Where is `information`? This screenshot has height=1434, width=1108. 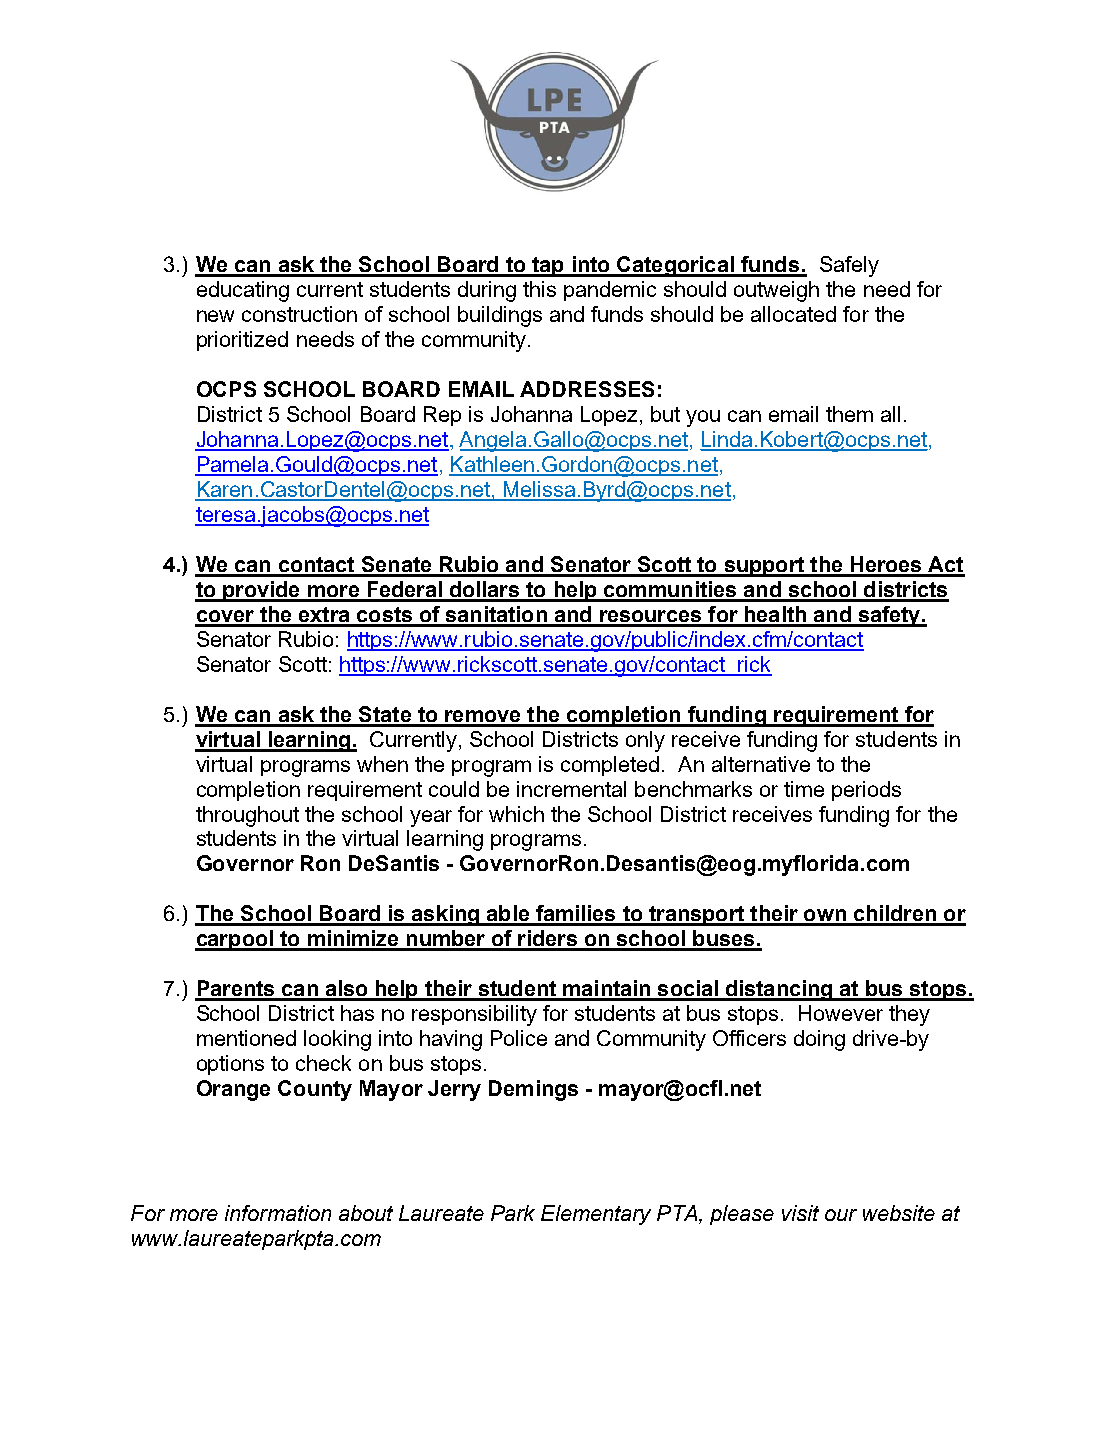
information is located at coordinates (278, 1213).
